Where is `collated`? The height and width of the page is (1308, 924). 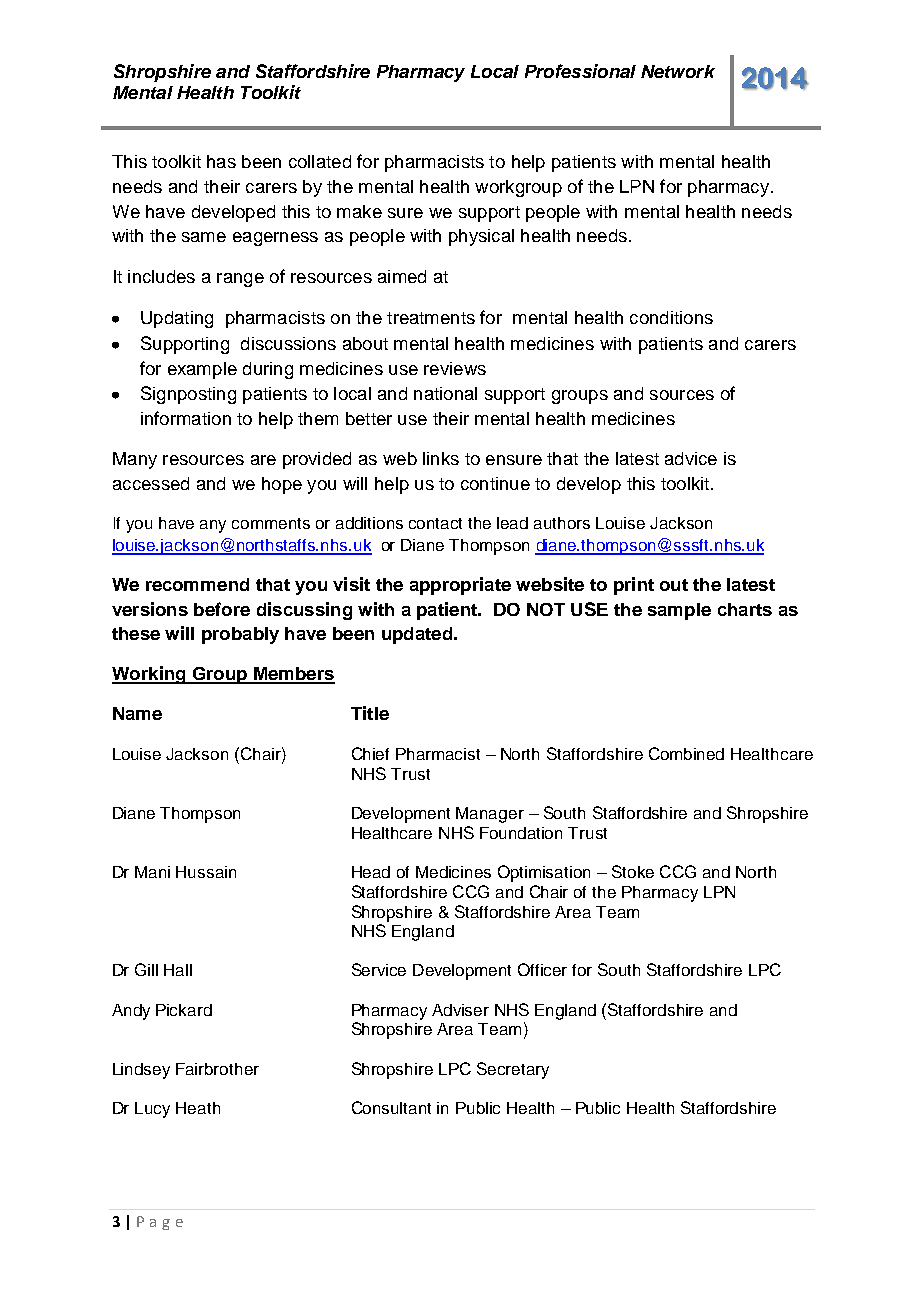 collated is located at coordinates (320, 161).
